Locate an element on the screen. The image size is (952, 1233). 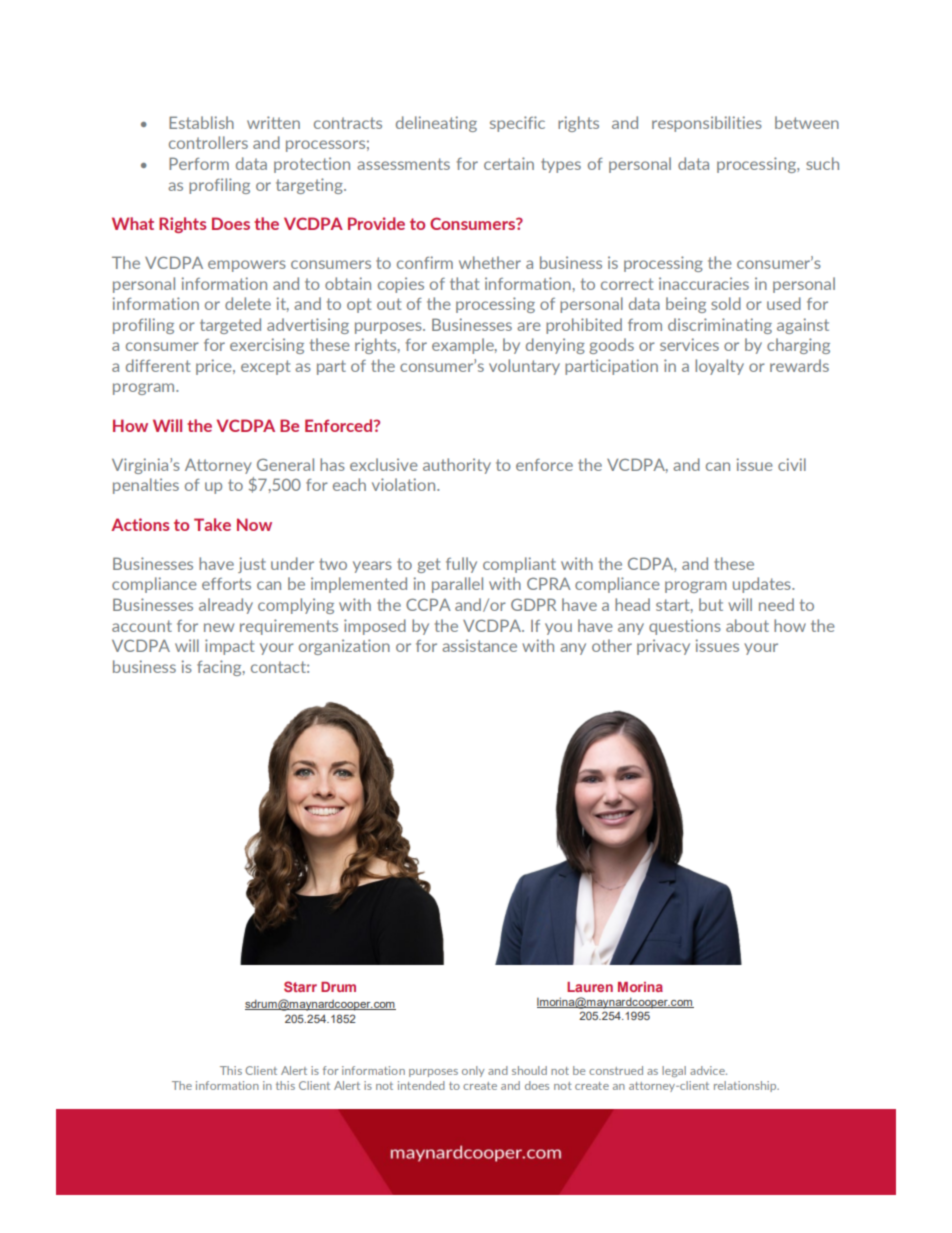
already is located at coordinates (226, 606).
